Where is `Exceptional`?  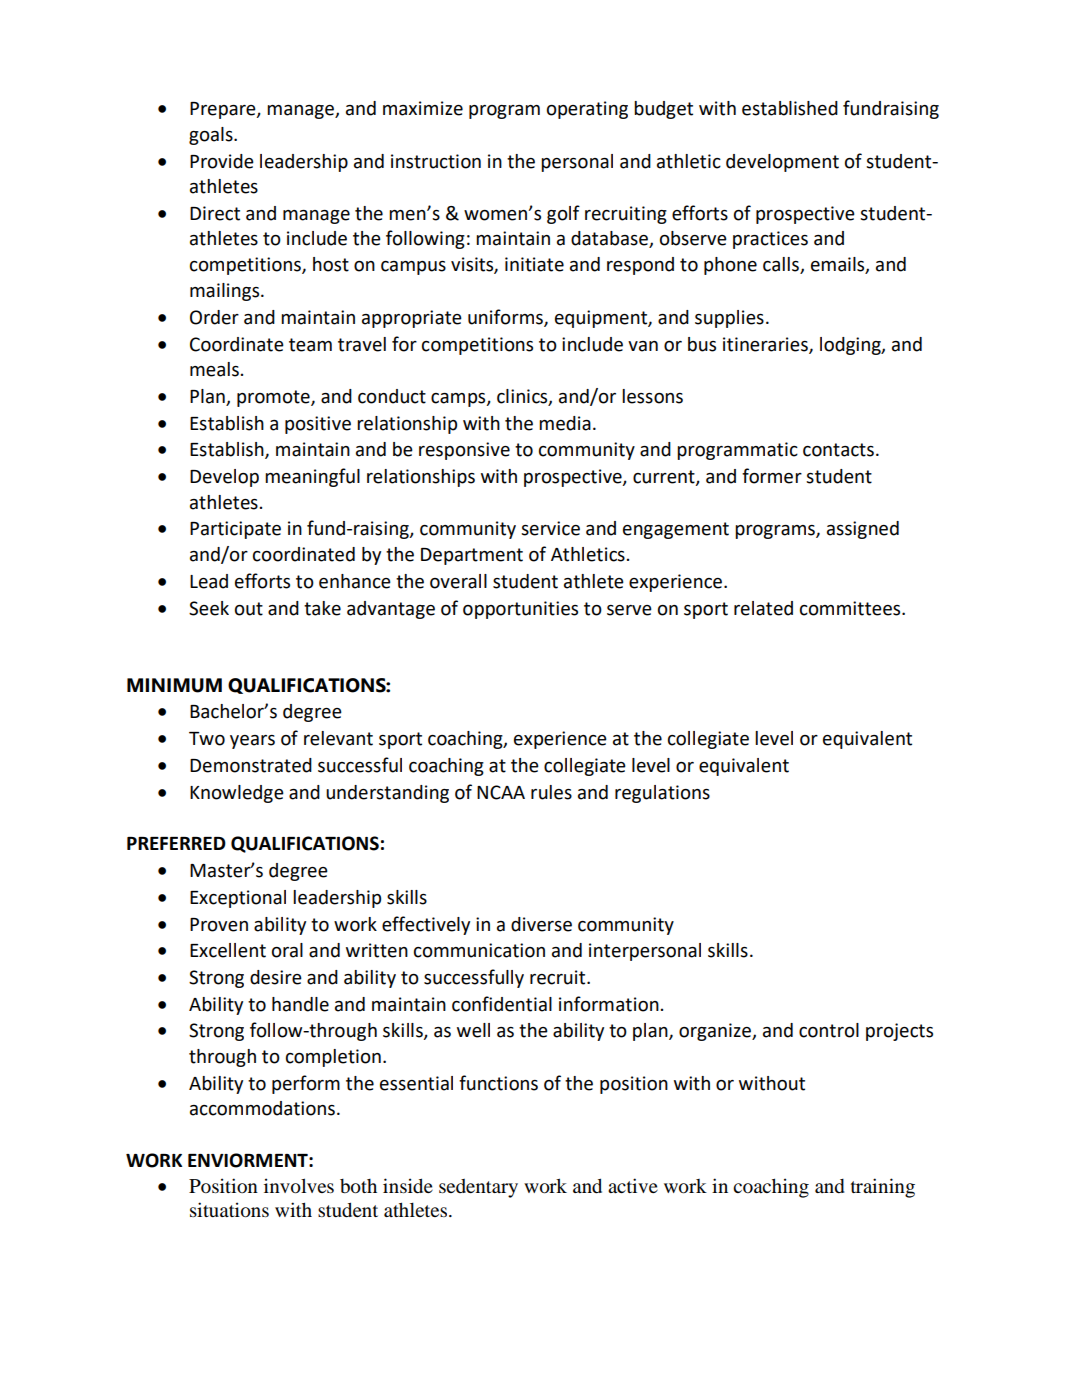
Exceptional is located at coordinates (238, 899).
